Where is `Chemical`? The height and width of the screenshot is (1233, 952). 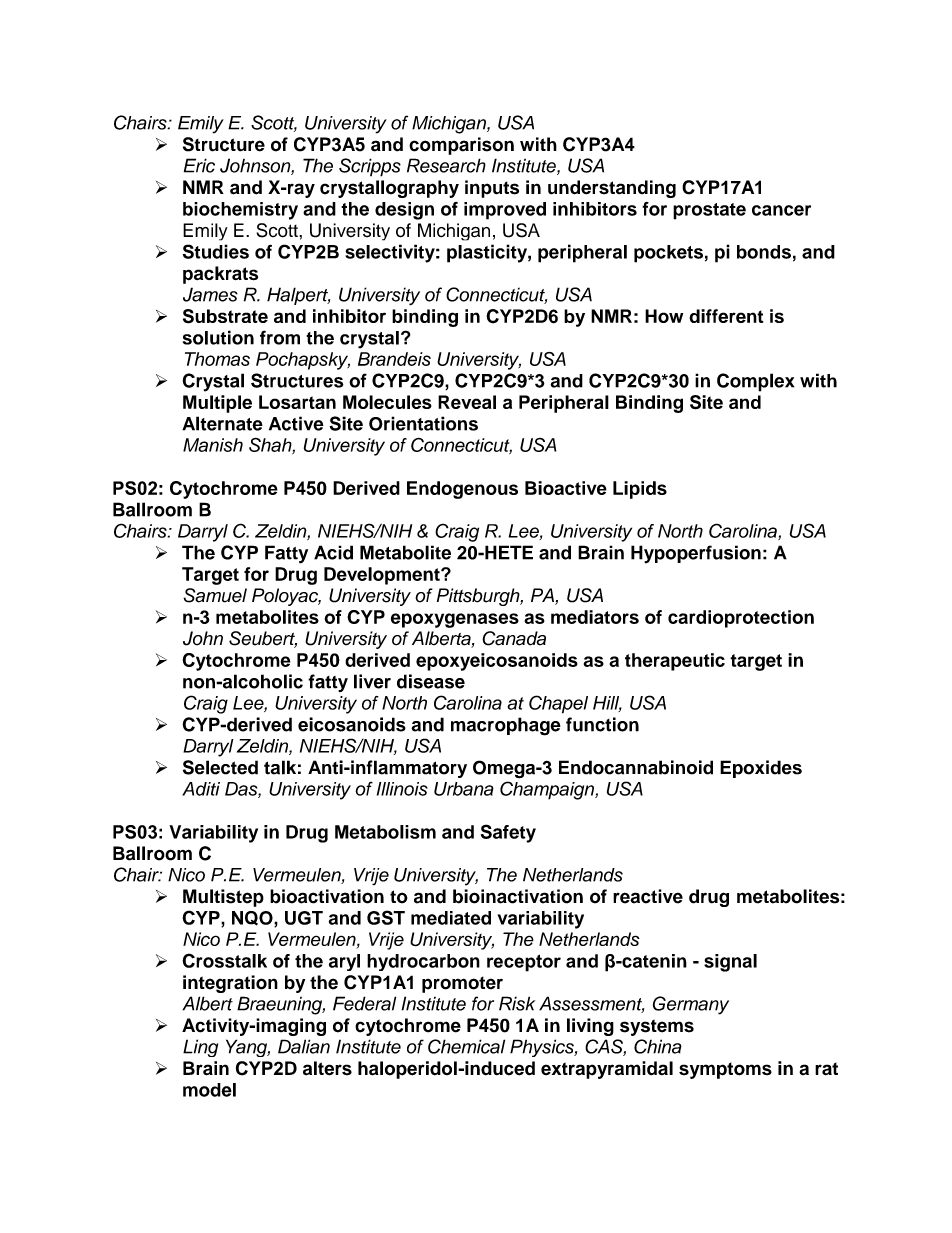 Chemical is located at coordinates (466, 1046).
